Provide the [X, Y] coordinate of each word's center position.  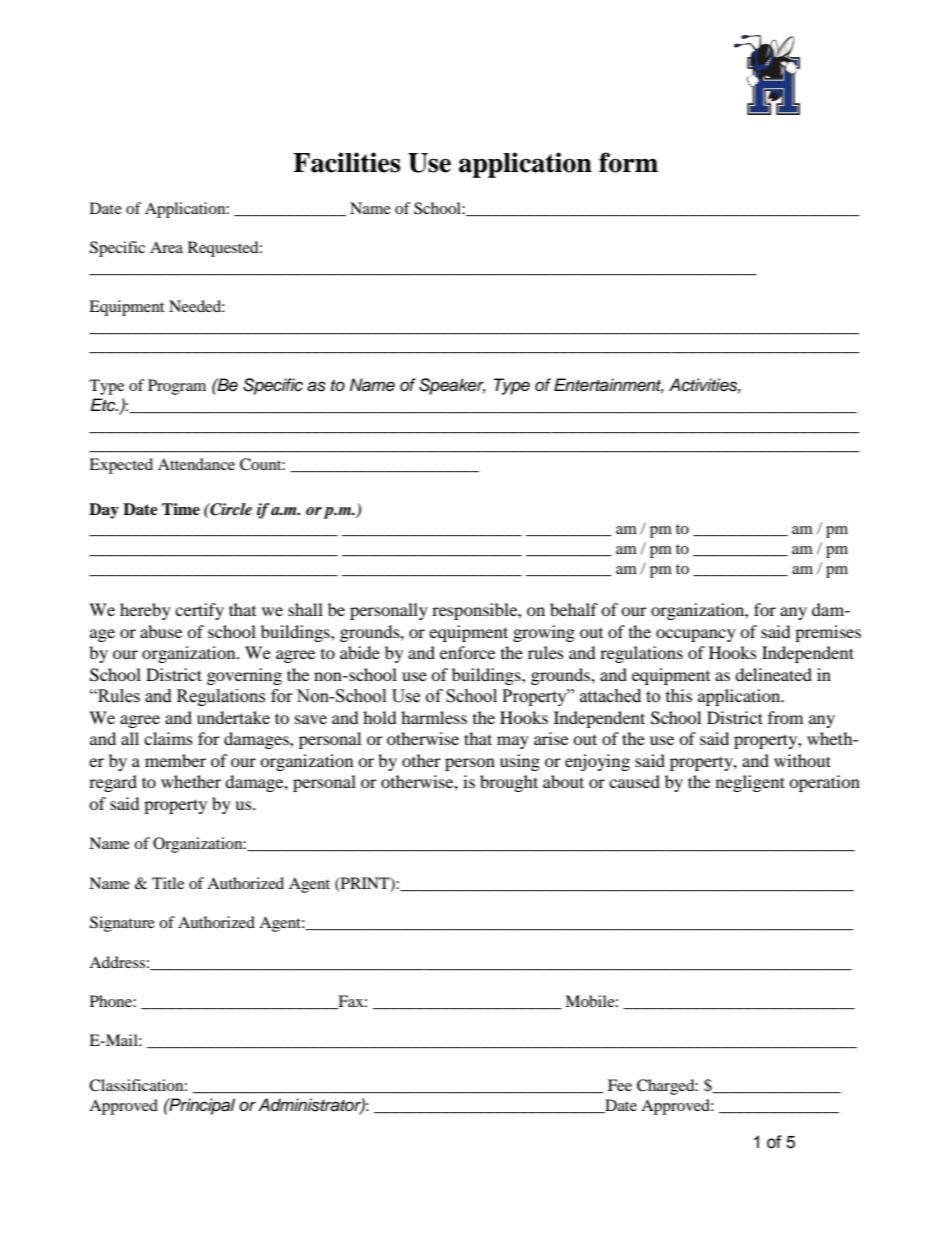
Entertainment [609, 386]
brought [509, 783]
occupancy [696, 635]
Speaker [452, 386]
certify [199, 611]
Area [166, 247]
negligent [750, 783]
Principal [201, 1106]
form [628, 162]
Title [168, 883]
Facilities [346, 162]
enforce [467, 652]
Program [177, 387]
